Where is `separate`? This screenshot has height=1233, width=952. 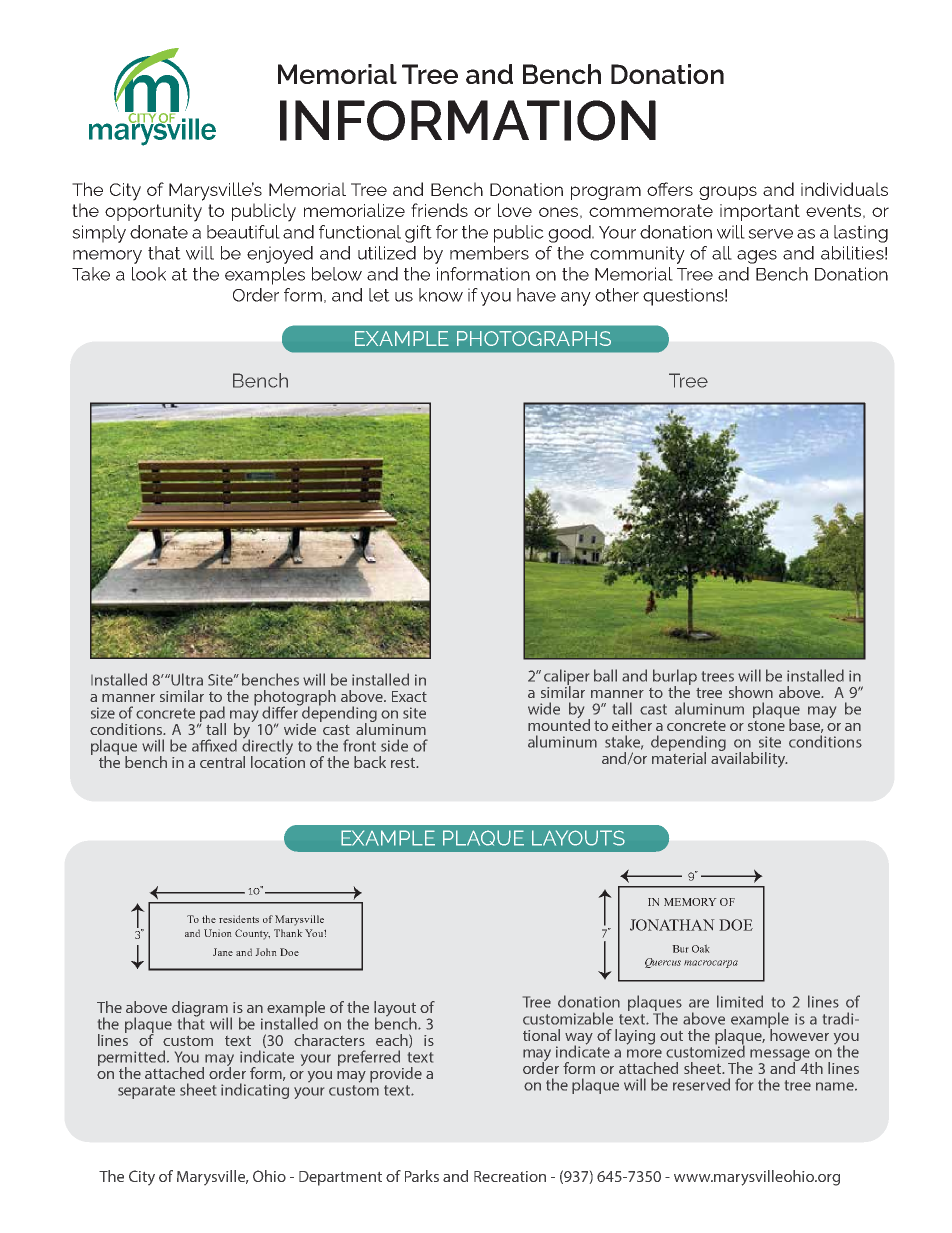
separate is located at coordinates (146, 1092).
